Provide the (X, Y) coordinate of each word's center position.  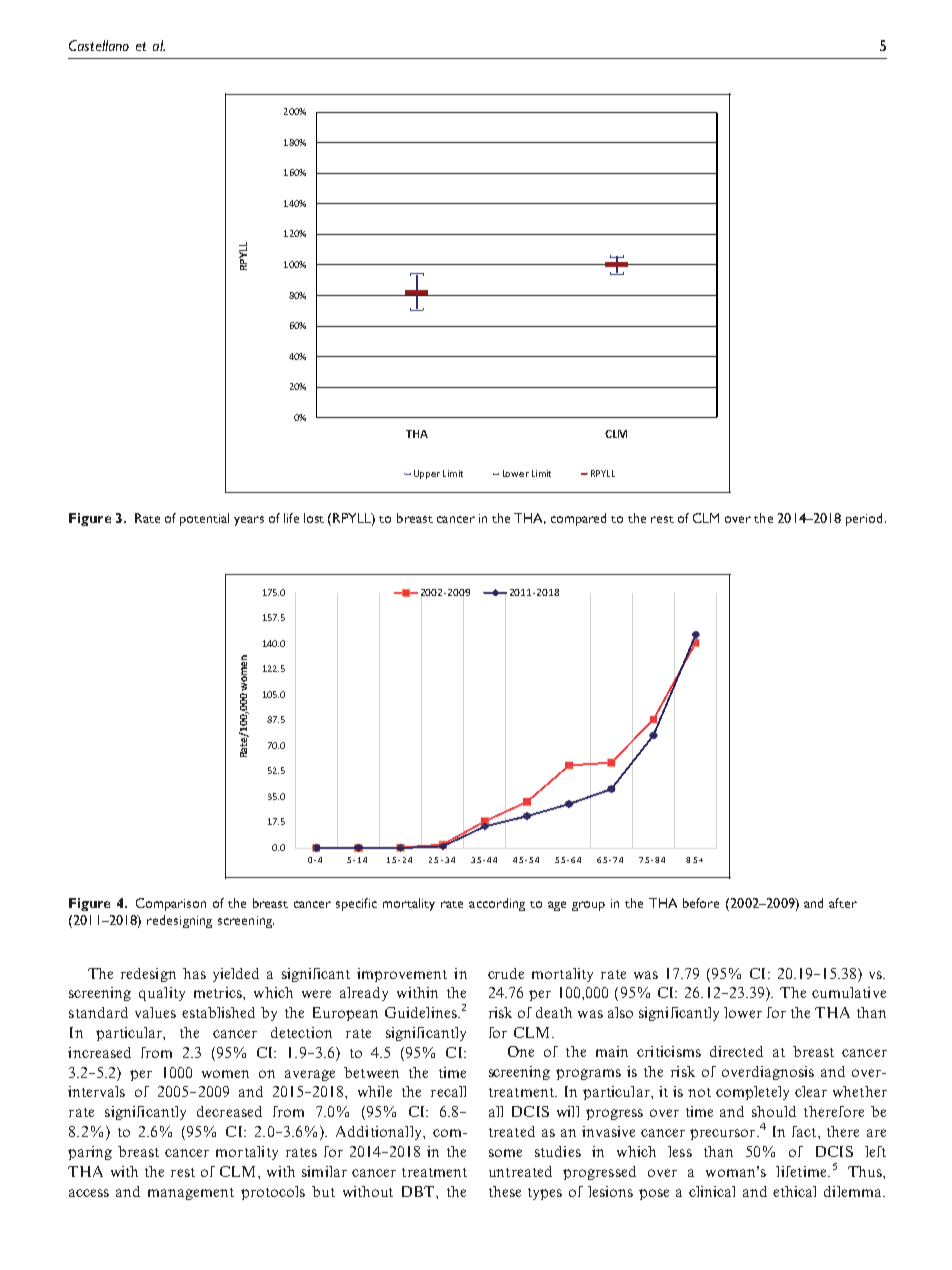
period (864, 519)
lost (314, 518)
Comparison (171, 904)
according (497, 904)
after (843, 903)
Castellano (99, 45)
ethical (794, 1191)
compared (578, 519)
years (249, 521)
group (588, 906)
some (505, 1153)
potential (204, 519)
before (701, 903)
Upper (427, 474)
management (191, 1194)
